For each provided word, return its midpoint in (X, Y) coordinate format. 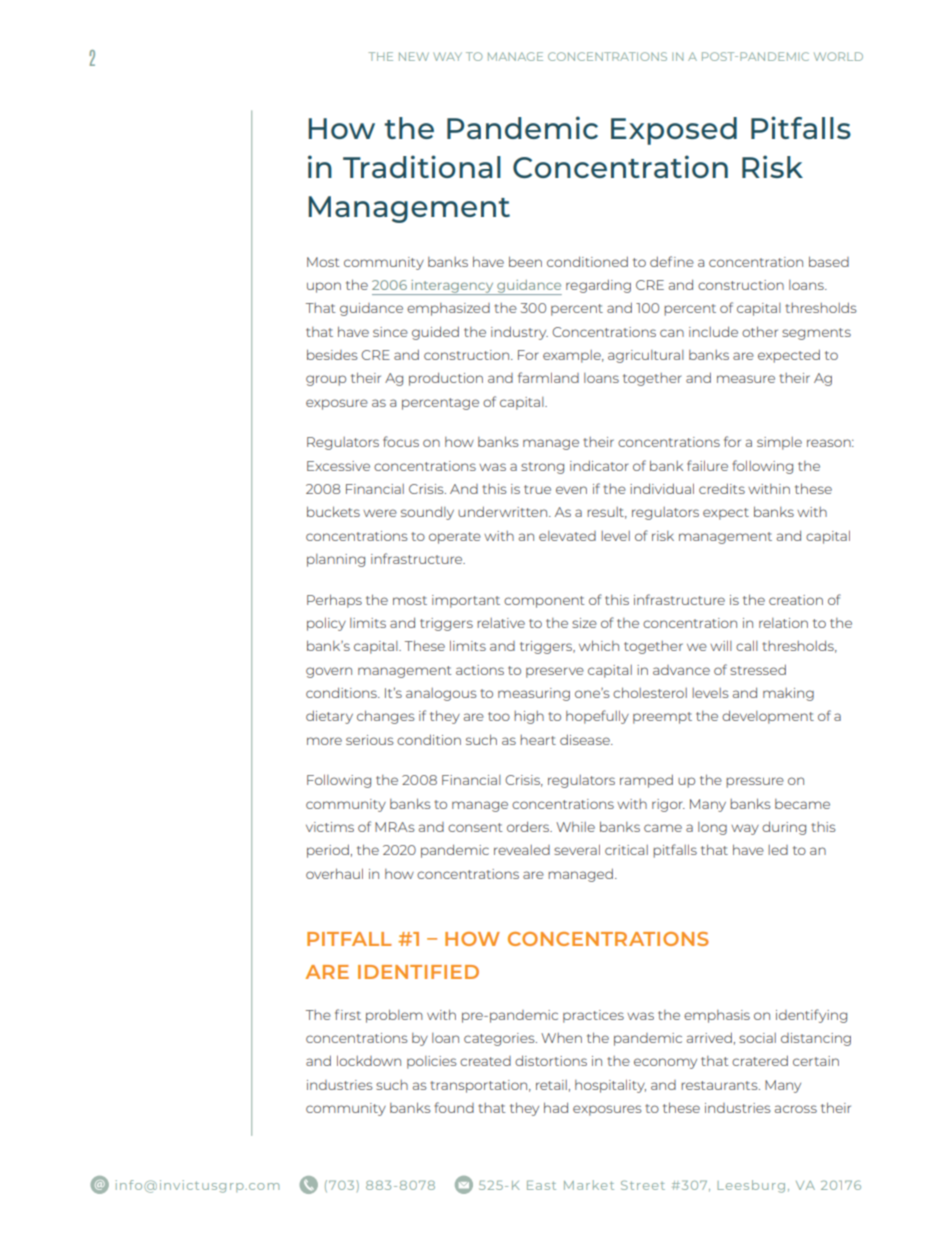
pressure (755, 782)
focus (401, 441)
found (454, 1107)
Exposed (674, 131)
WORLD (838, 56)
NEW (414, 56)
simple (779, 443)
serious (369, 740)
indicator (599, 465)
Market (589, 1185)
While (575, 827)
